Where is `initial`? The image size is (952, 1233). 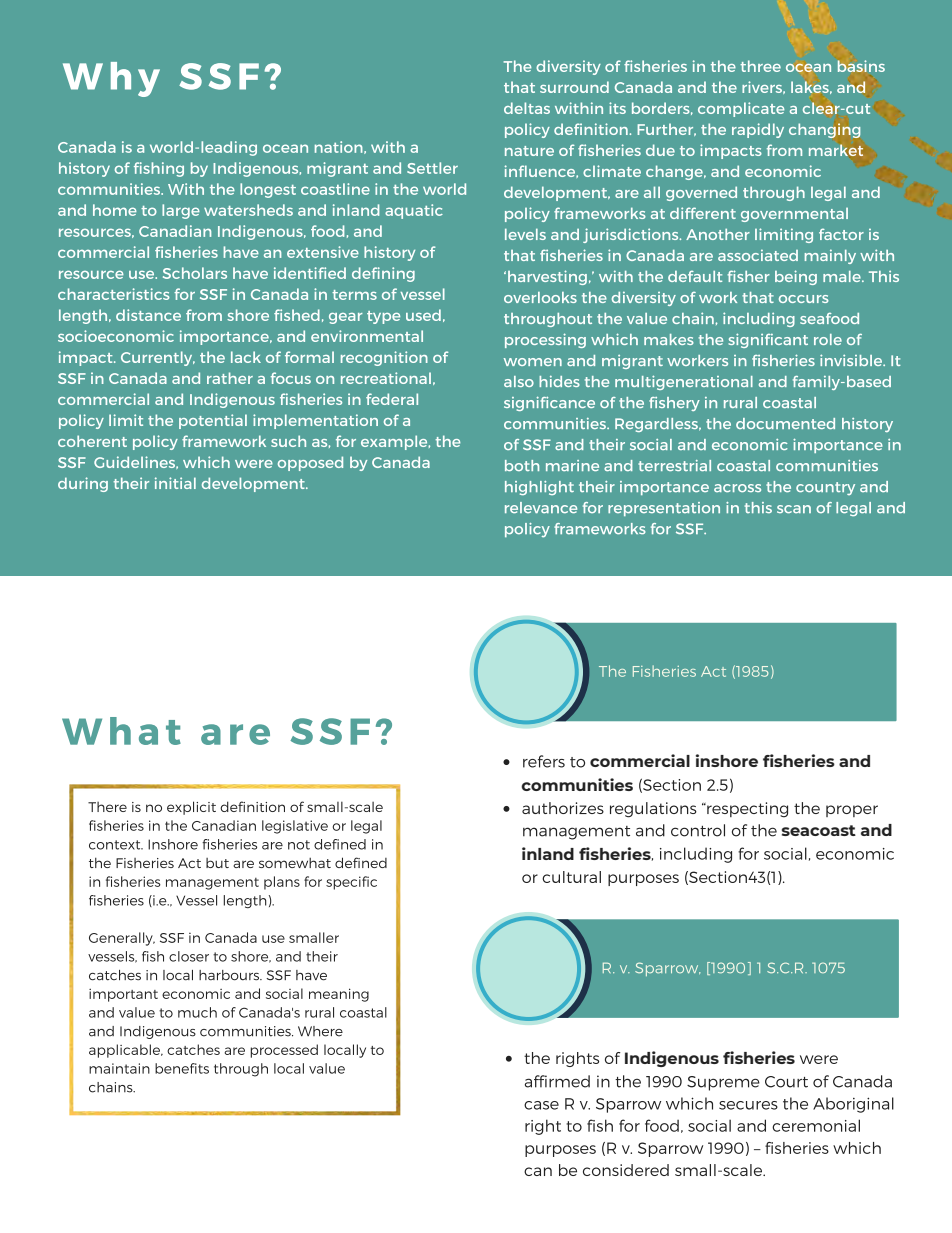 initial is located at coordinates (175, 483).
